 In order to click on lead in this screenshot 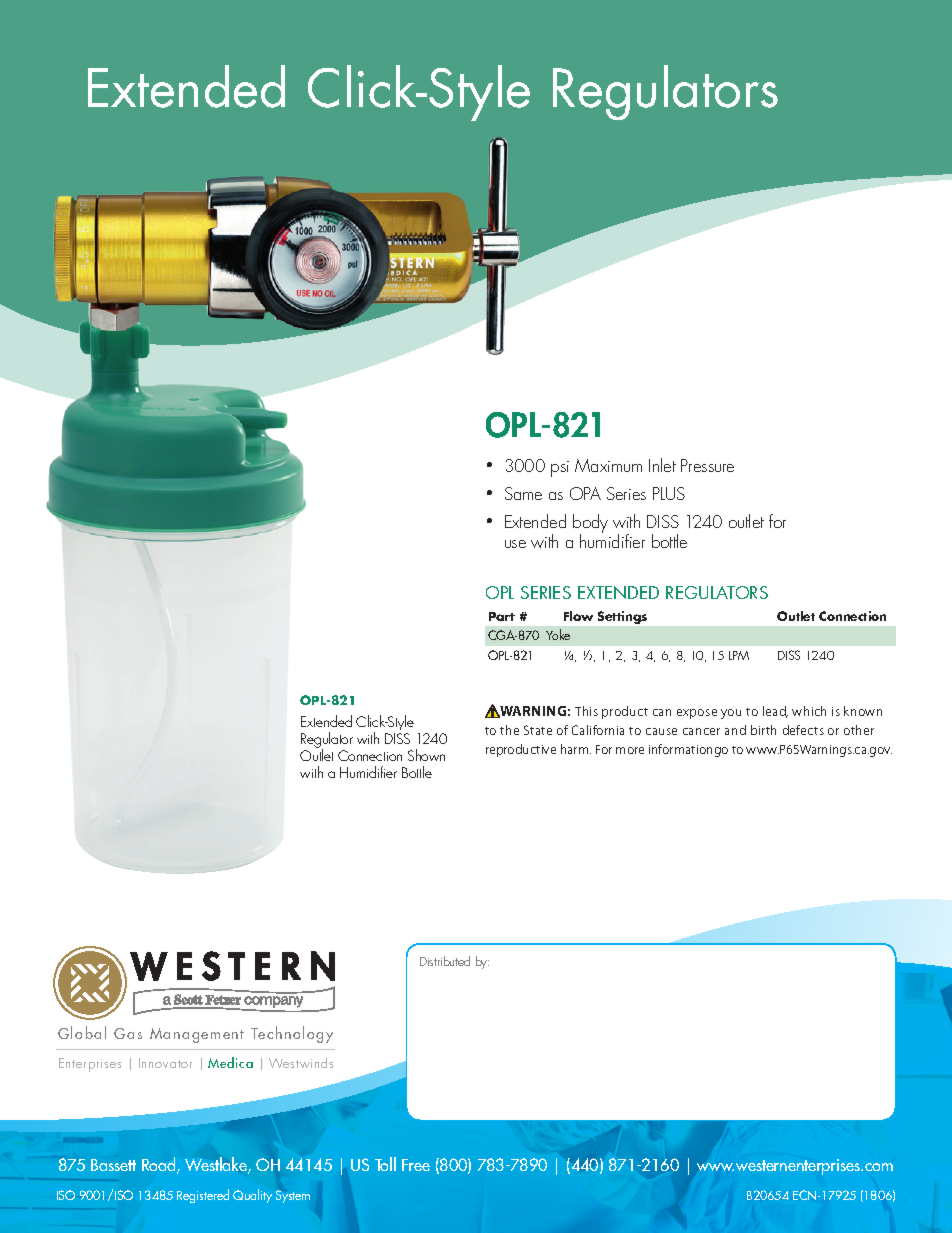, I will do `click(775, 712)`.
